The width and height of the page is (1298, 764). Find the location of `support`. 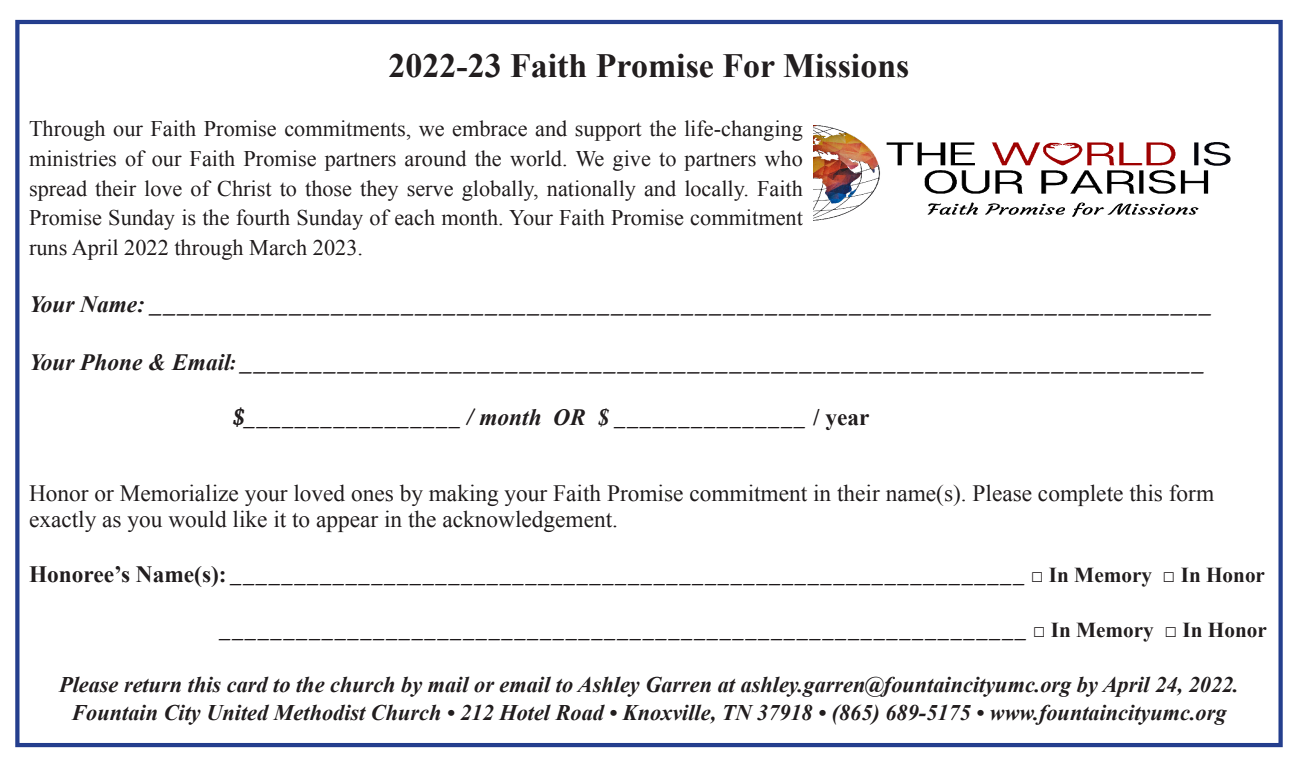

support is located at coordinates (608, 131).
